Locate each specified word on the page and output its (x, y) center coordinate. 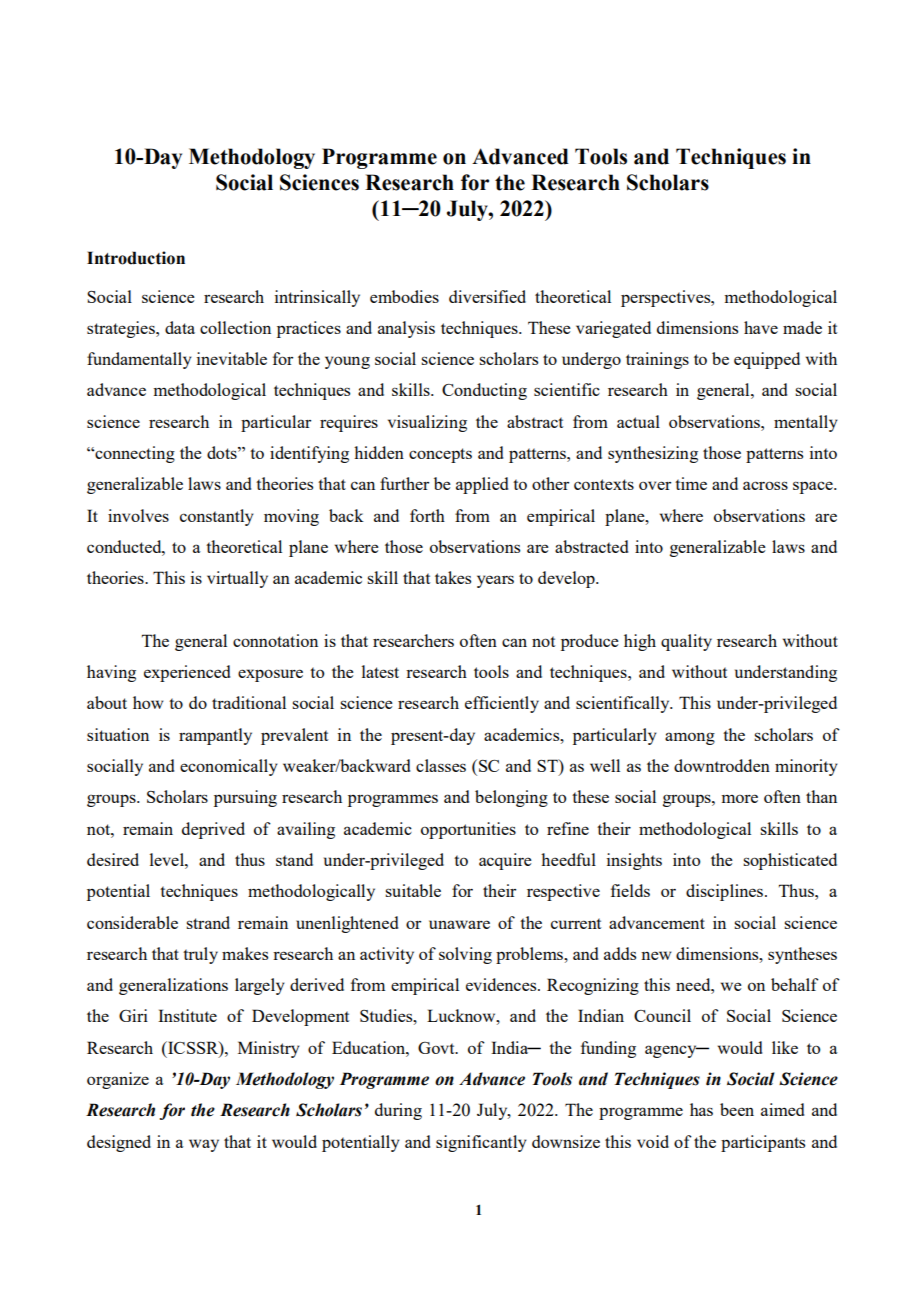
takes (453, 577)
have (761, 327)
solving (465, 955)
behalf (795, 984)
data (180, 327)
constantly (217, 517)
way (204, 1145)
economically (229, 767)
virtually (237, 579)
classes (441, 765)
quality (686, 642)
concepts (440, 455)
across (765, 485)
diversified (487, 296)
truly (200, 955)
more (739, 798)
